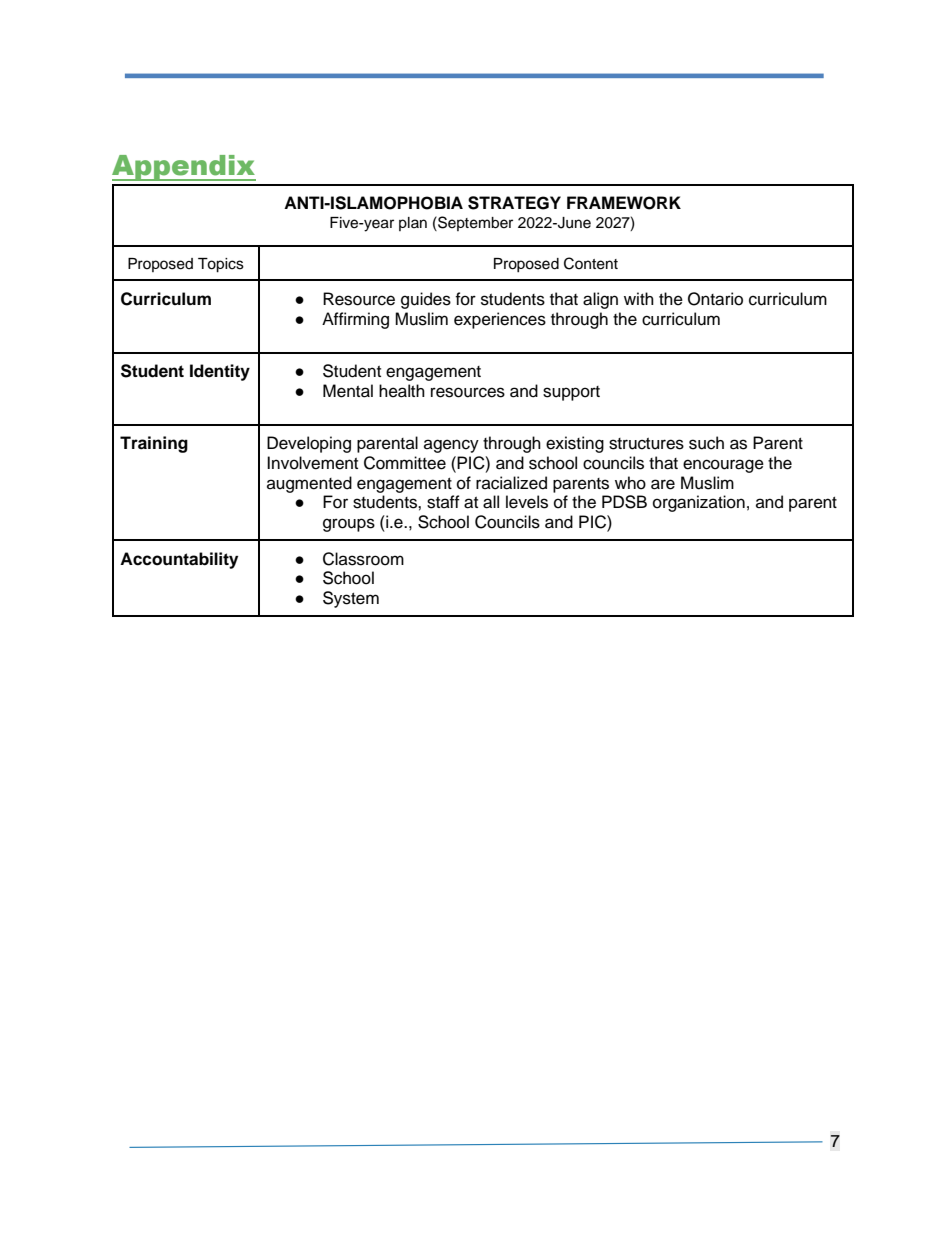  Describe the element at coordinates (221, 265) in the screenshot. I see `Topics` at that location.
